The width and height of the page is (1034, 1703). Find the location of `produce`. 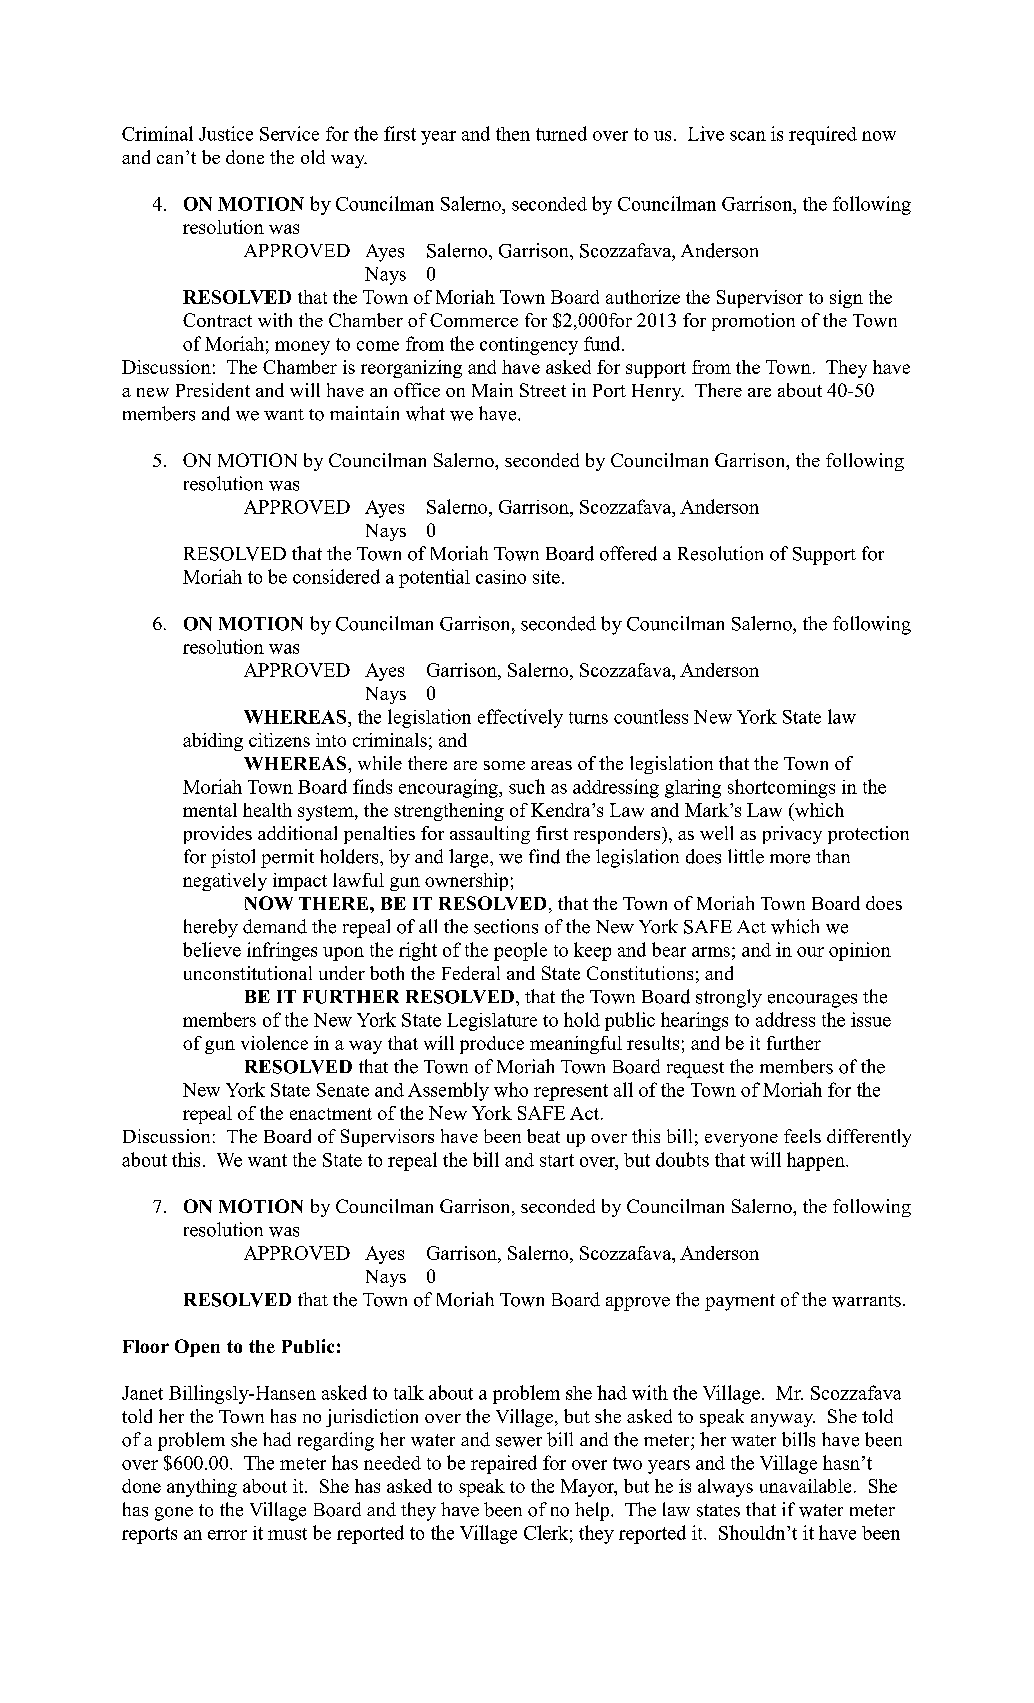

produce is located at coordinates (492, 1045).
